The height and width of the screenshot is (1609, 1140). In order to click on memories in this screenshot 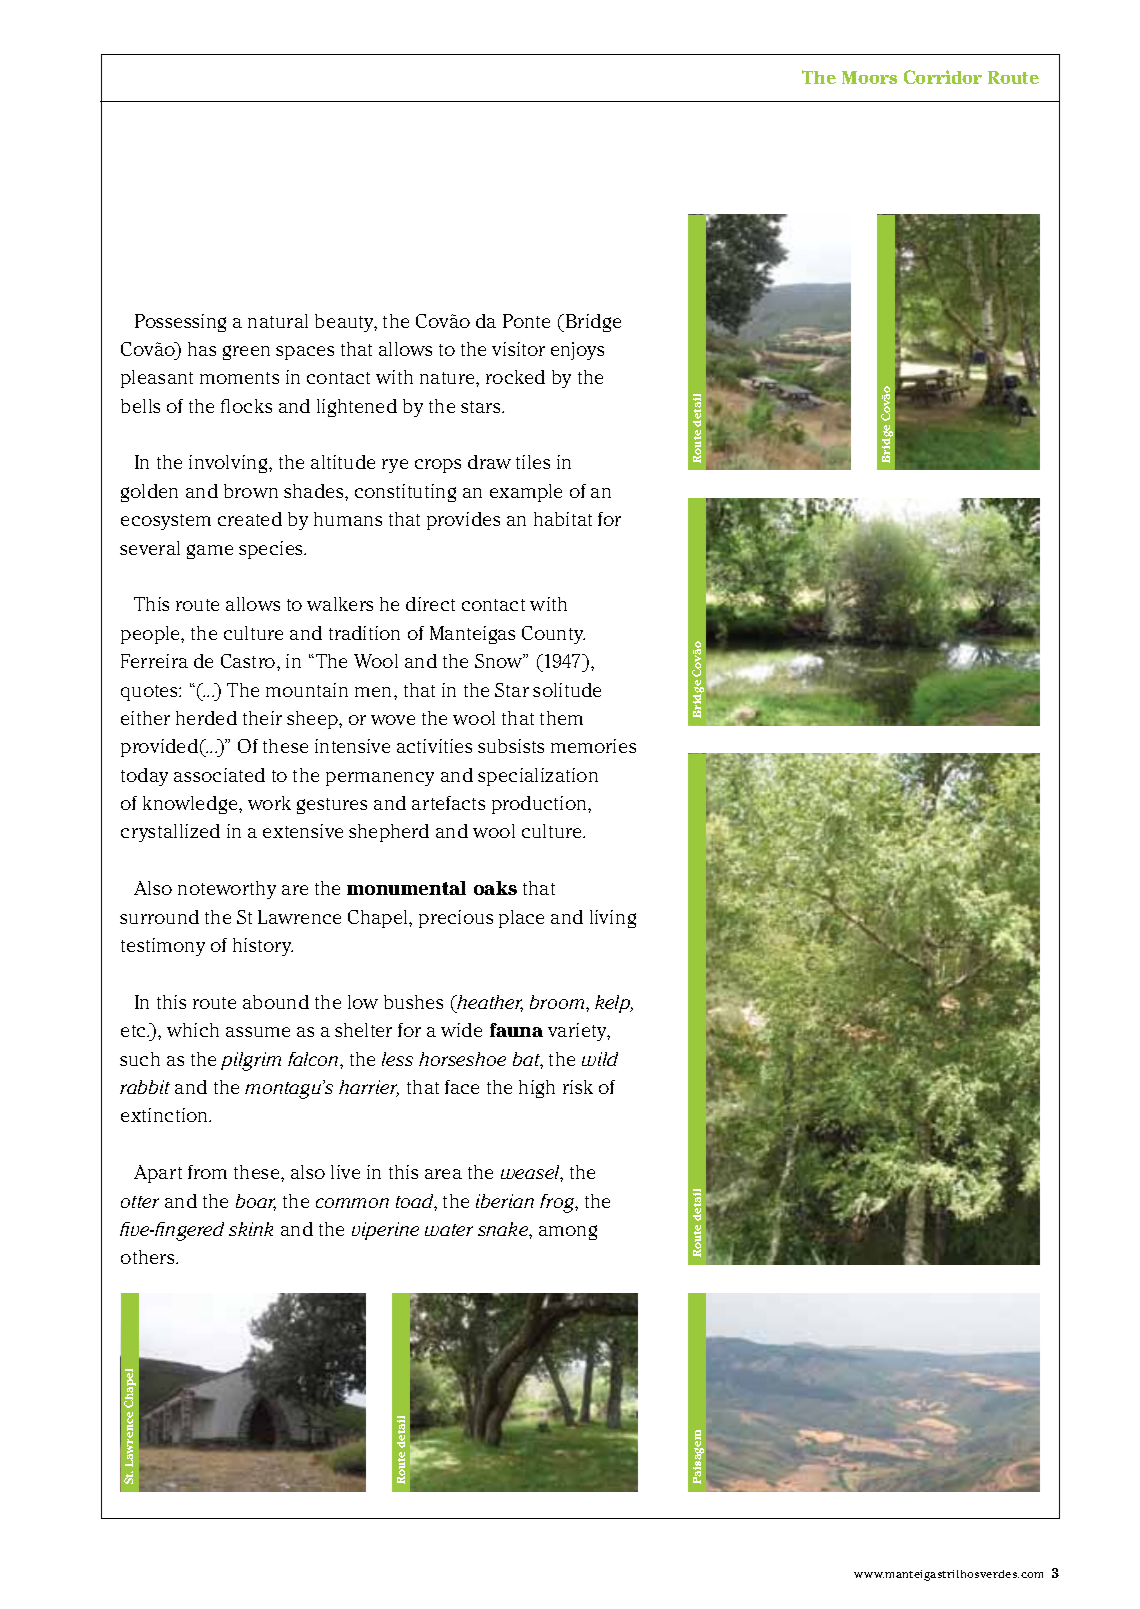, I will do `click(593, 746)`.
